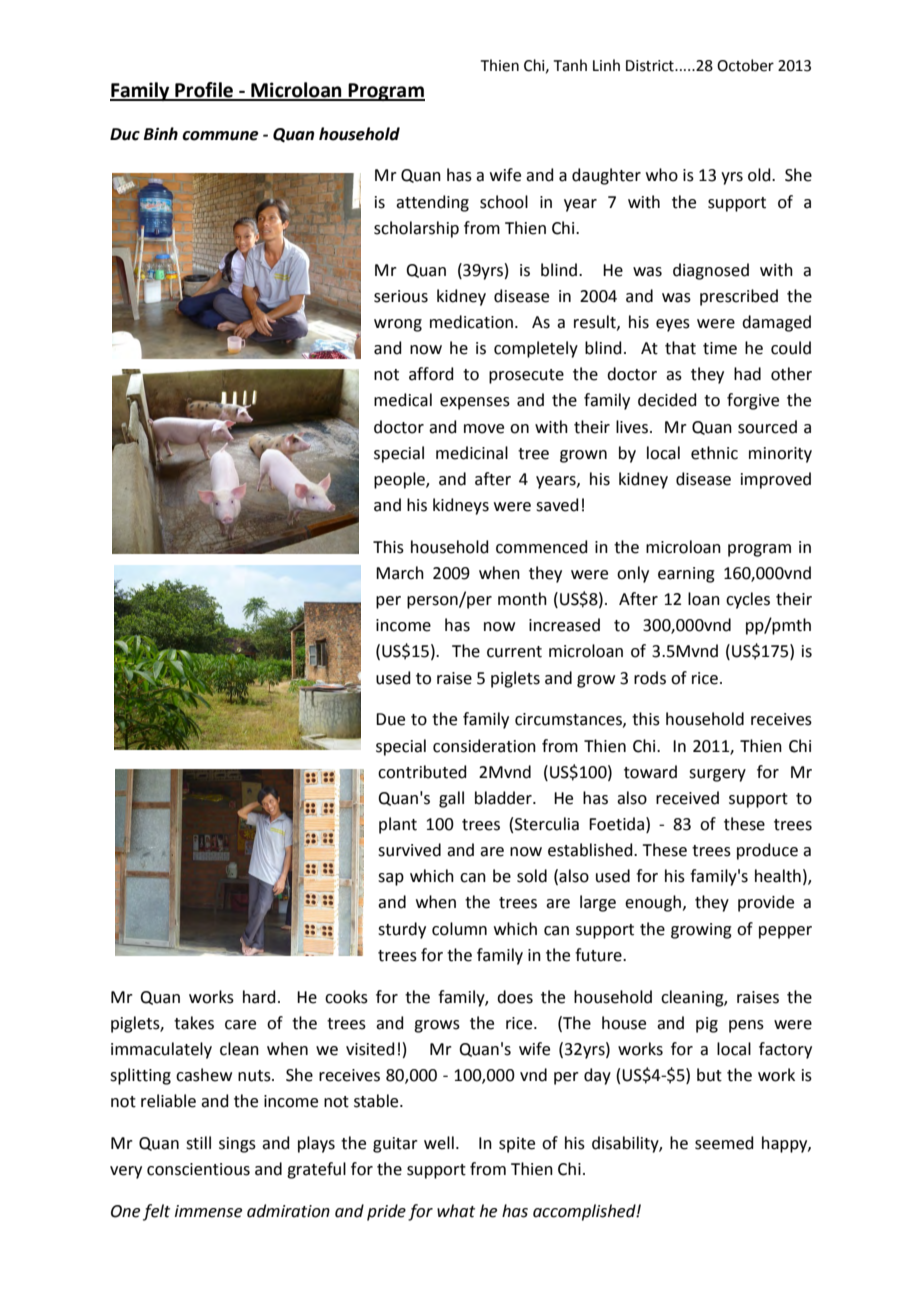 This screenshot has height=1308, width=924. Describe the element at coordinates (745, 65) in the screenshot. I see `October` at that location.
